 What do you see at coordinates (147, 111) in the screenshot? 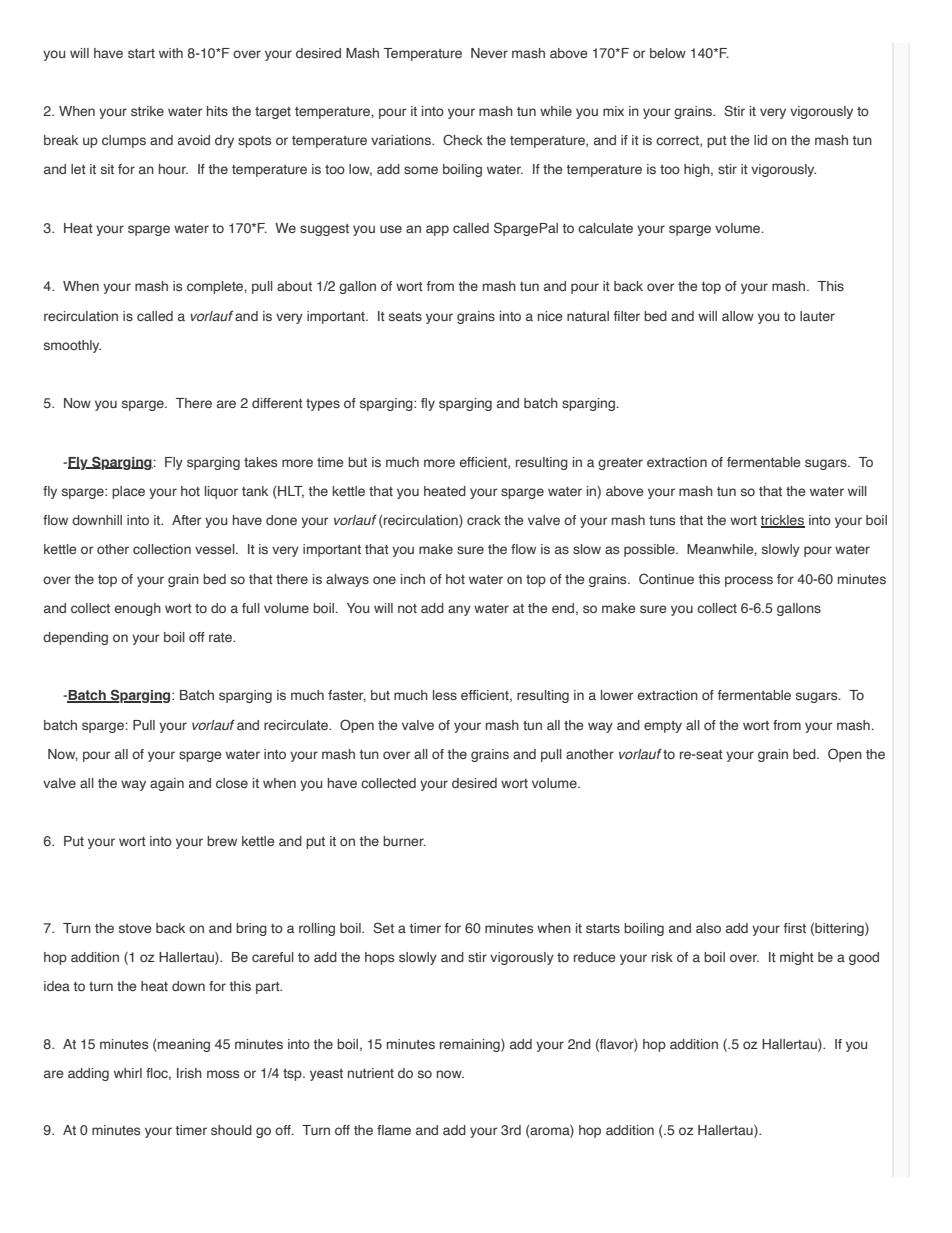
I see `strike` at bounding box center [147, 111].
